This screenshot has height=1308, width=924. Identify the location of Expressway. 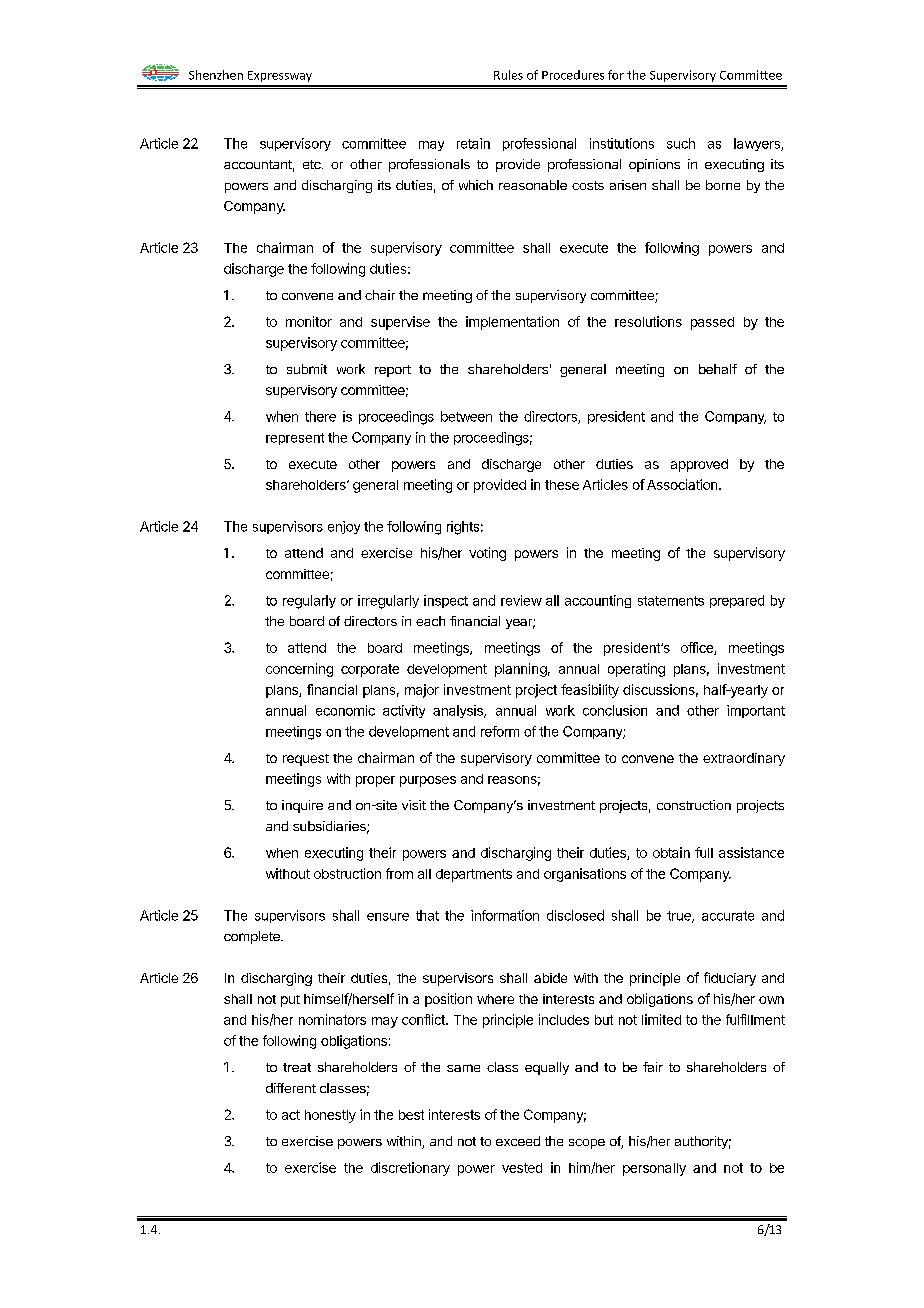
(280, 76).
